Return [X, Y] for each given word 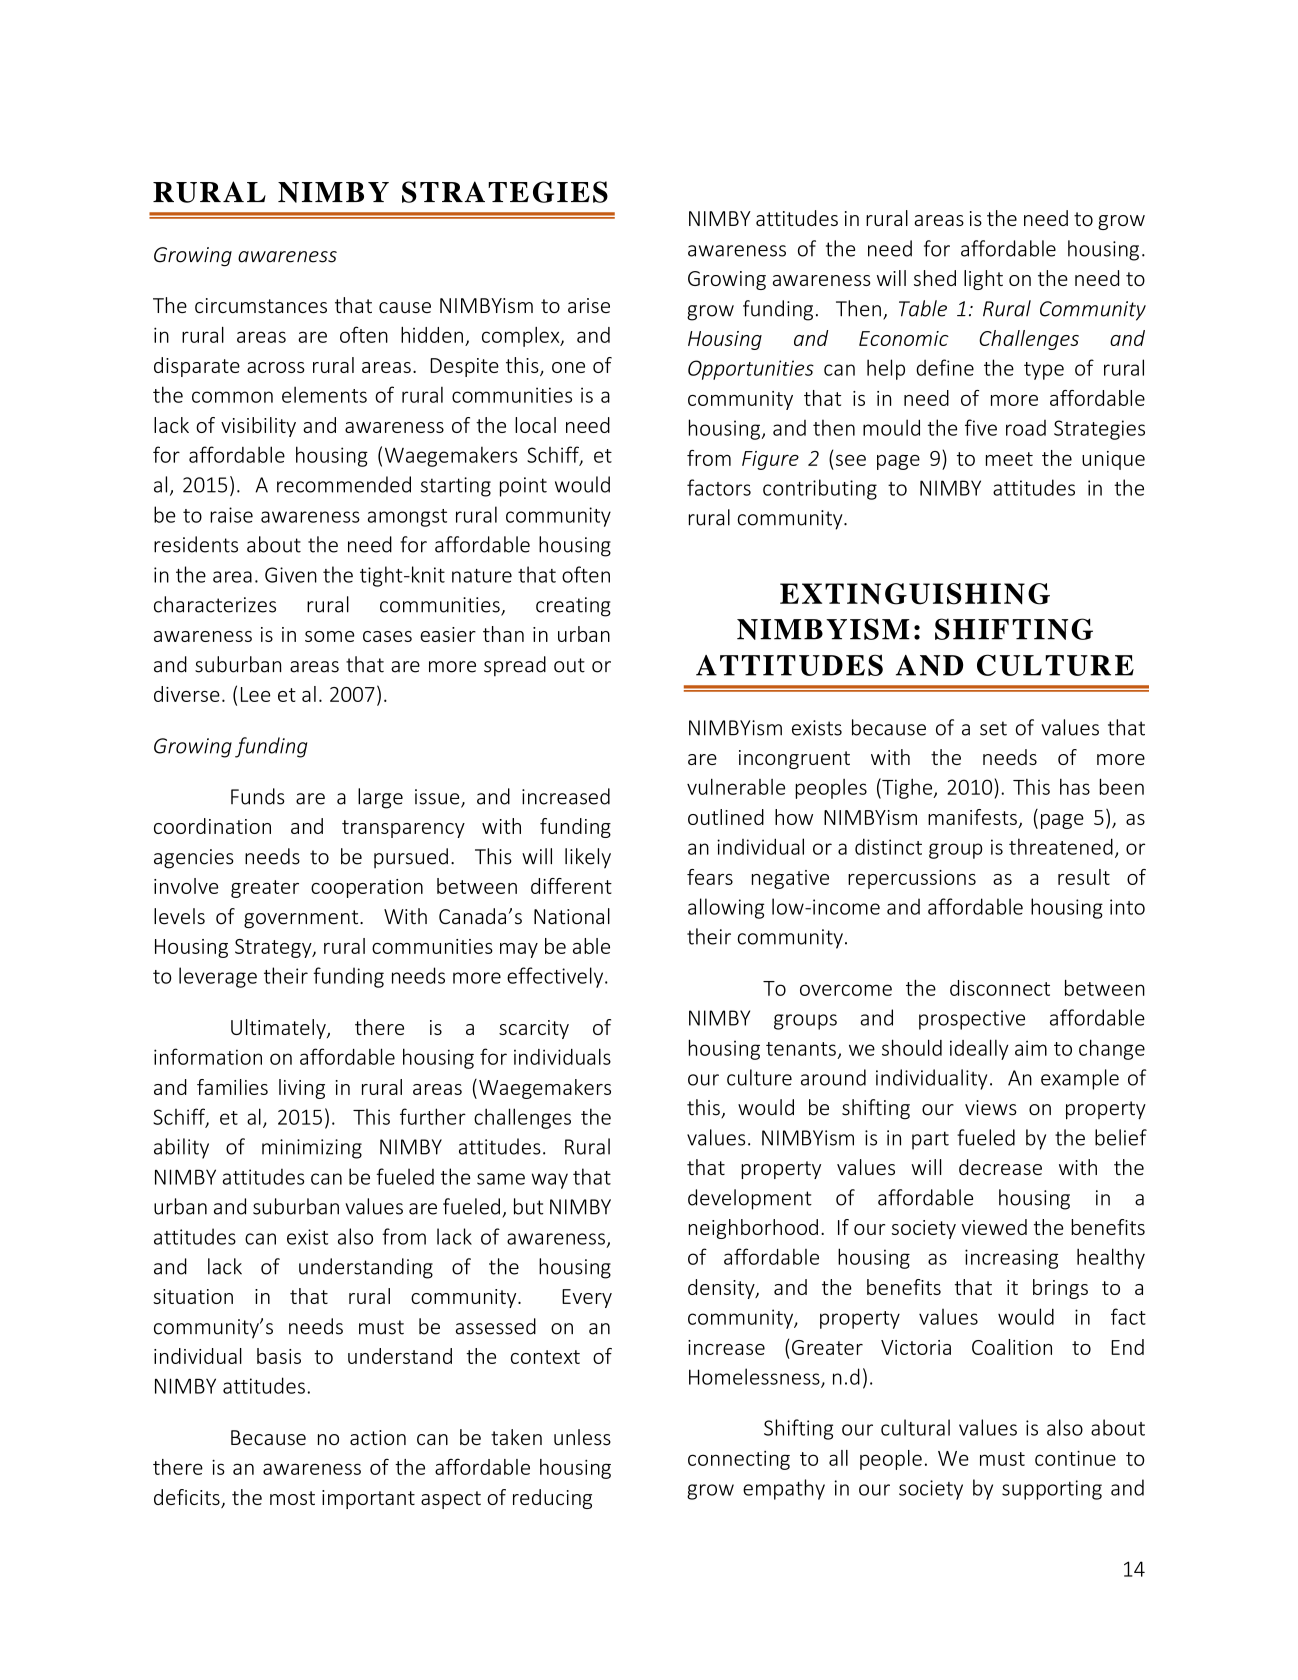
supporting [1052, 1490]
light [983, 280]
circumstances [261, 305]
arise [589, 305]
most [292, 1498]
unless [582, 1437]
